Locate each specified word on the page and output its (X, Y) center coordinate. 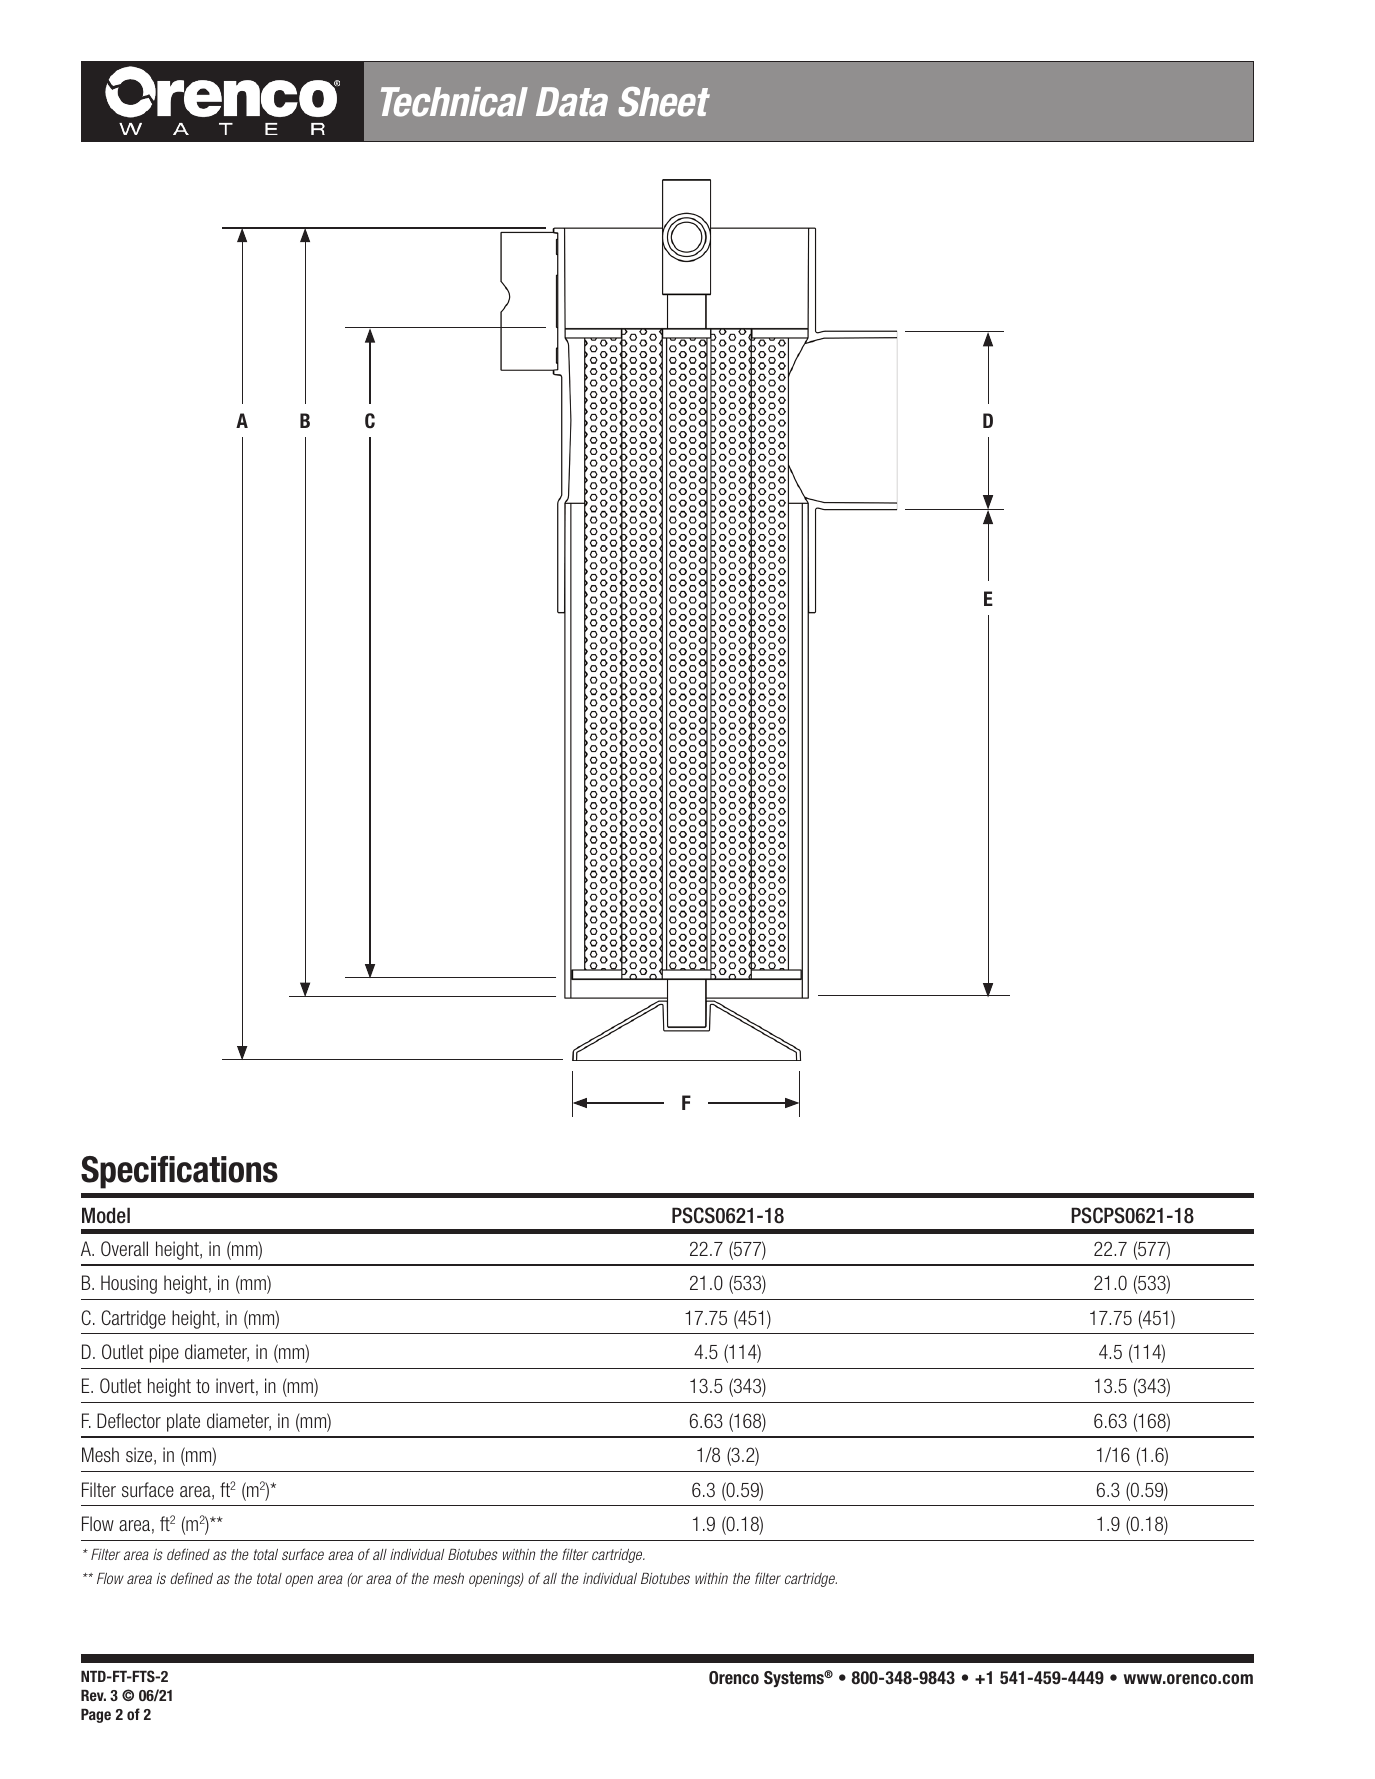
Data (572, 102)
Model (106, 1215)
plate (183, 1422)
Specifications (179, 1172)
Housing (129, 1284)
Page (96, 1716)
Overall (124, 1248)
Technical (454, 102)
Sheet (664, 102)
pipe (164, 1353)
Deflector (129, 1420)
